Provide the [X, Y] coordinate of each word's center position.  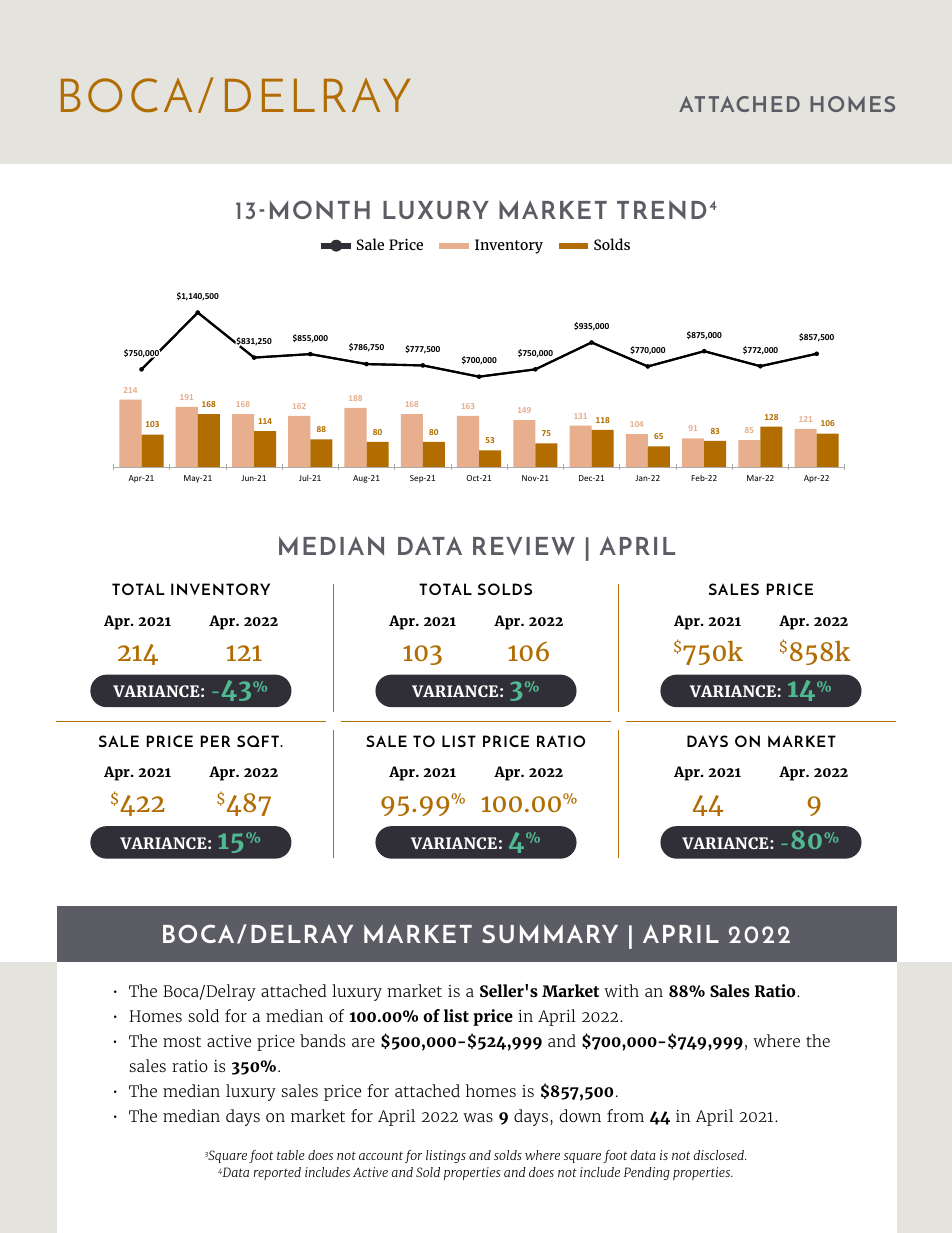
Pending [647, 1173]
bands [322, 1040]
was [478, 1117]
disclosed [719, 1155]
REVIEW [524, 546]
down [580, 1115]
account [381, 1155]
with [621, 990]
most [182, 1041]
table [291, 1155]
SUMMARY [550, 933]
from [625, 1115]
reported [277, 1173]
